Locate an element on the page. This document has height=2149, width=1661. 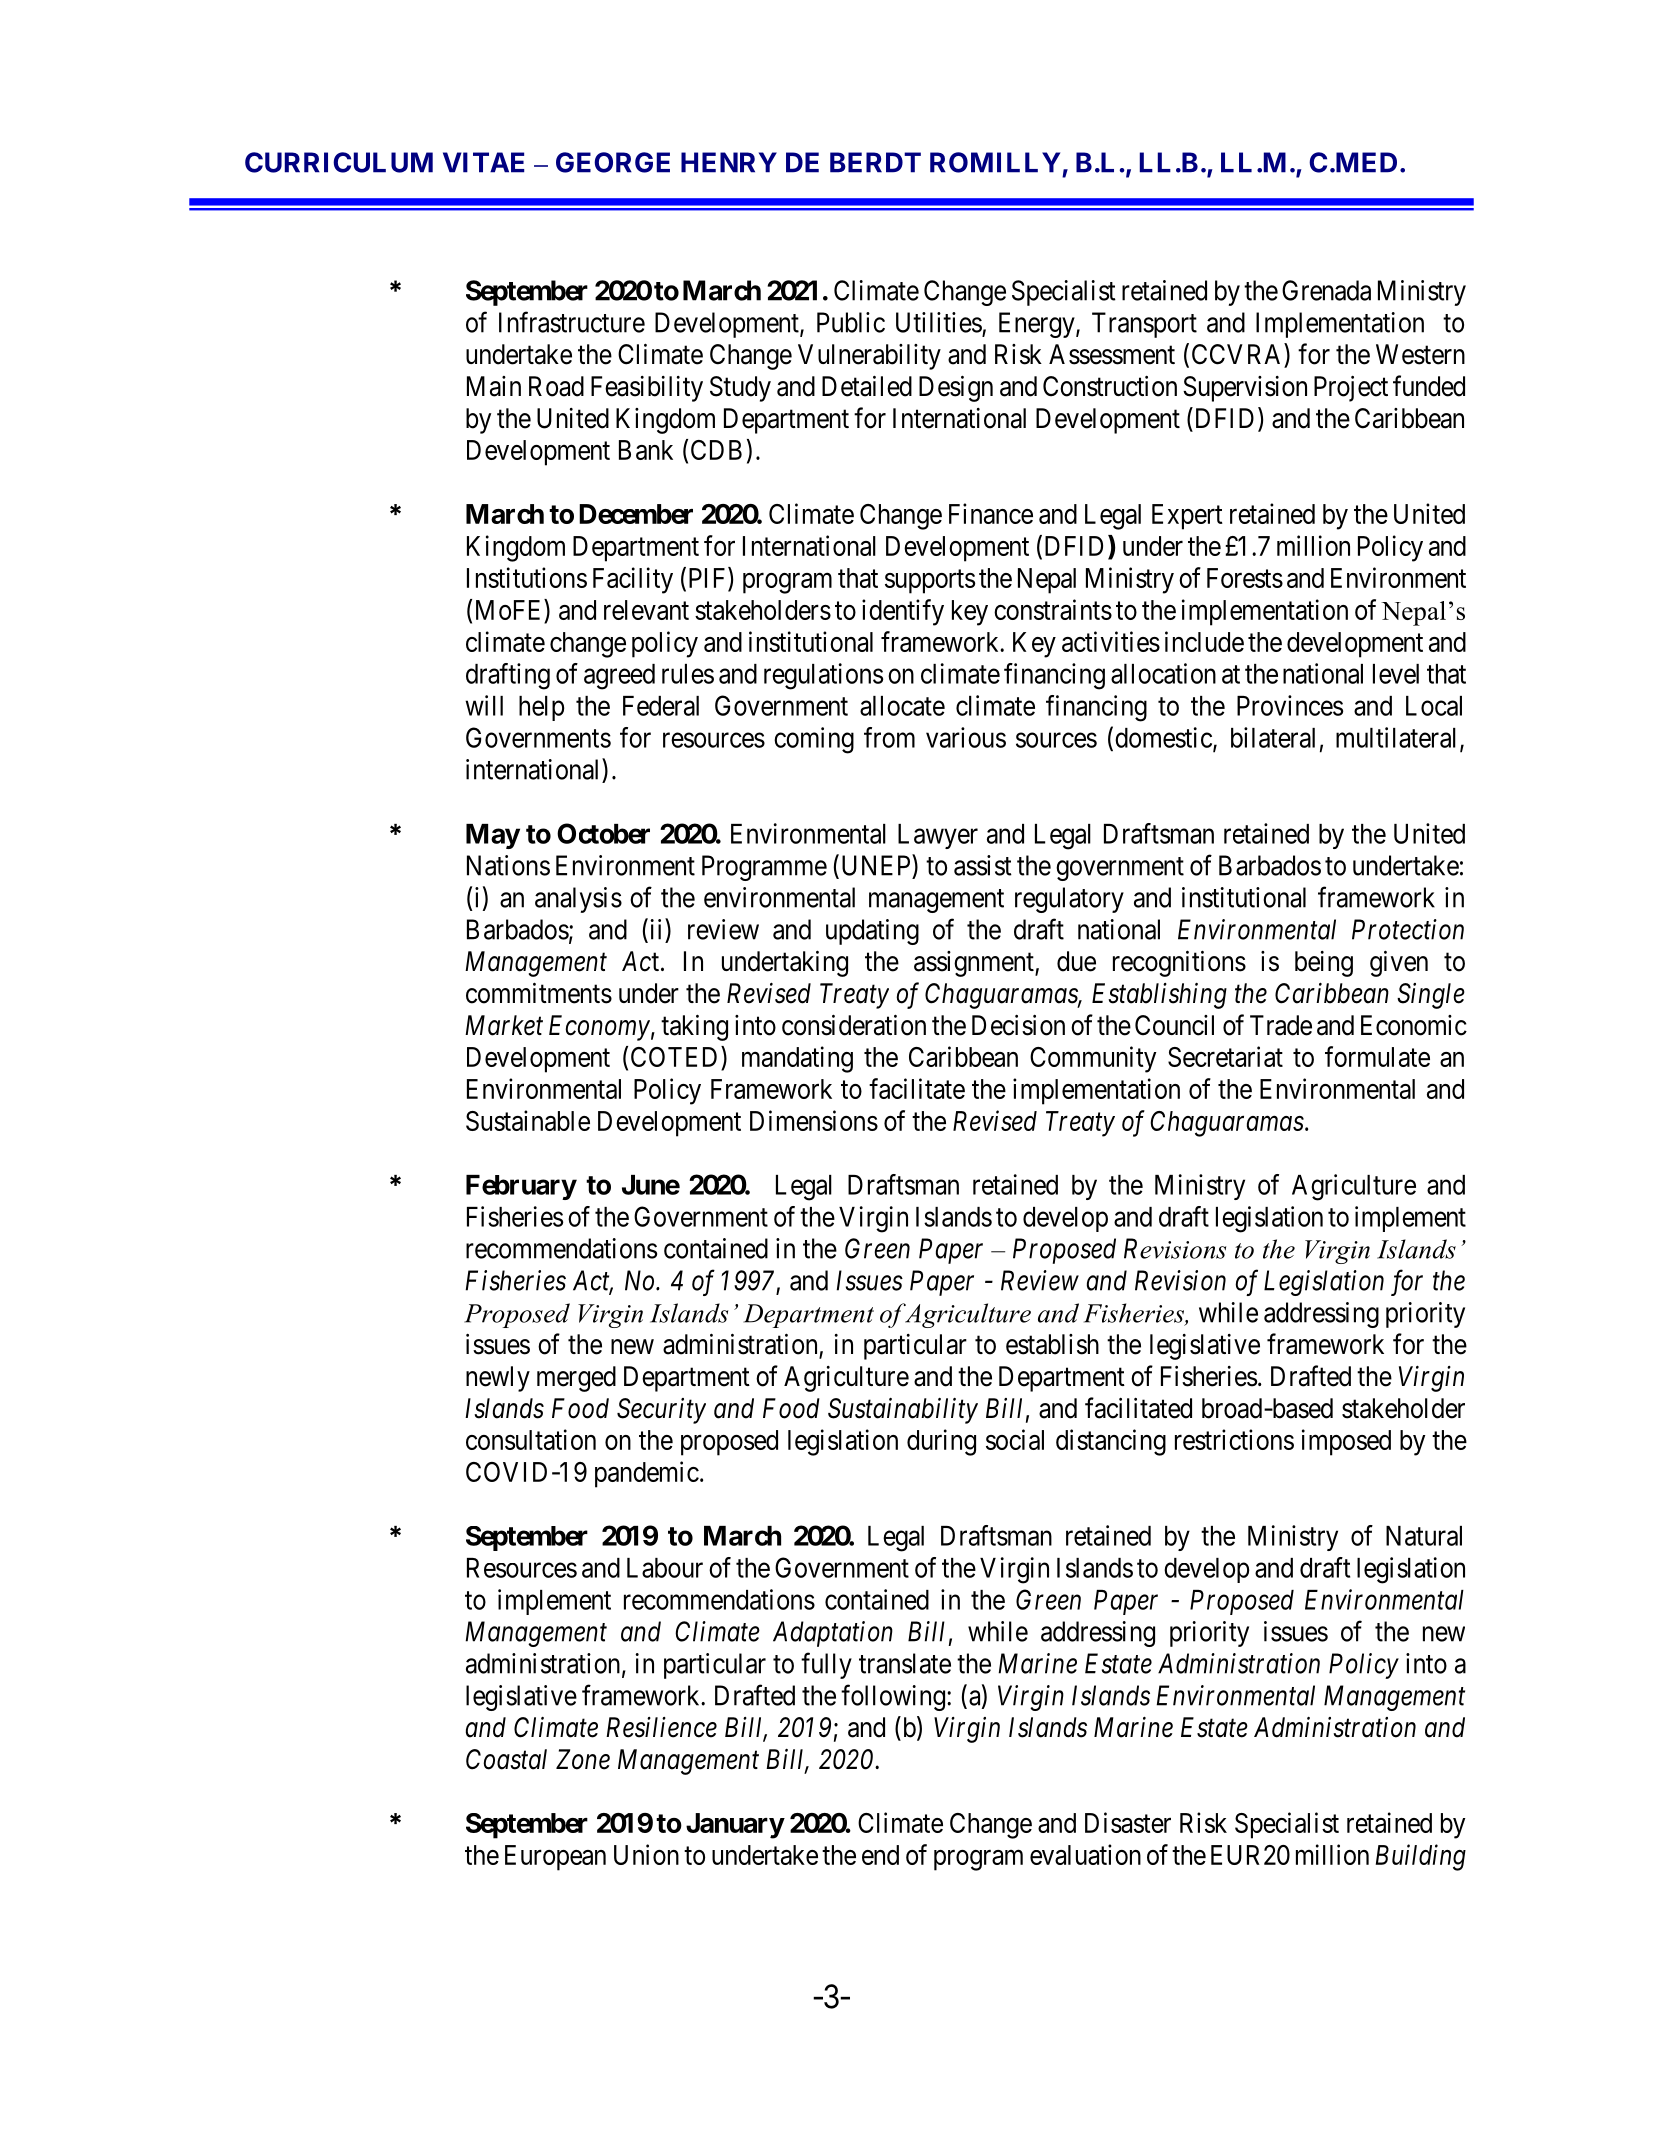
VITAE is located at coordinates (483, 162).
